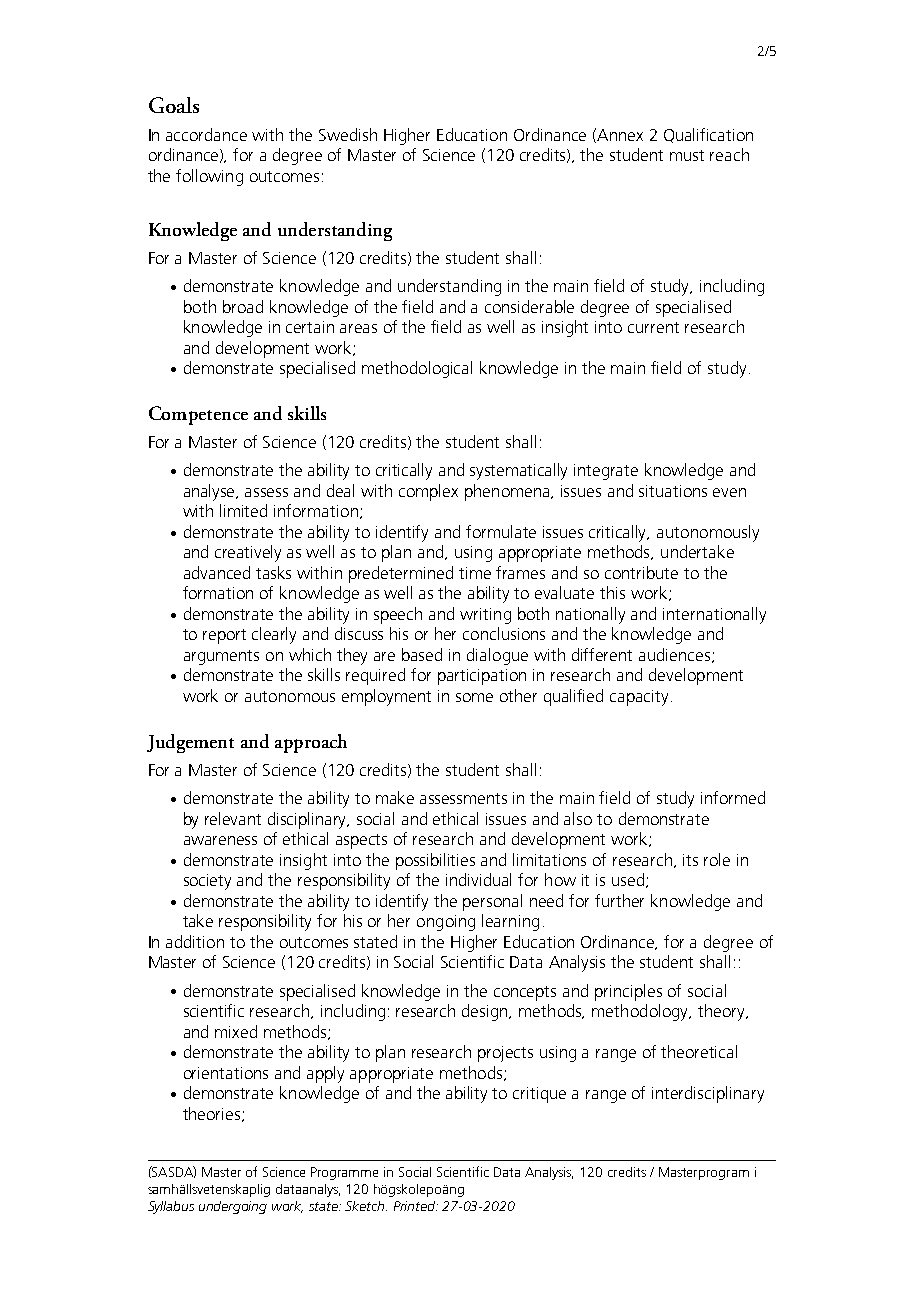 This document has width=924, height=1308. I want to click on situations, so click(673, 491).
